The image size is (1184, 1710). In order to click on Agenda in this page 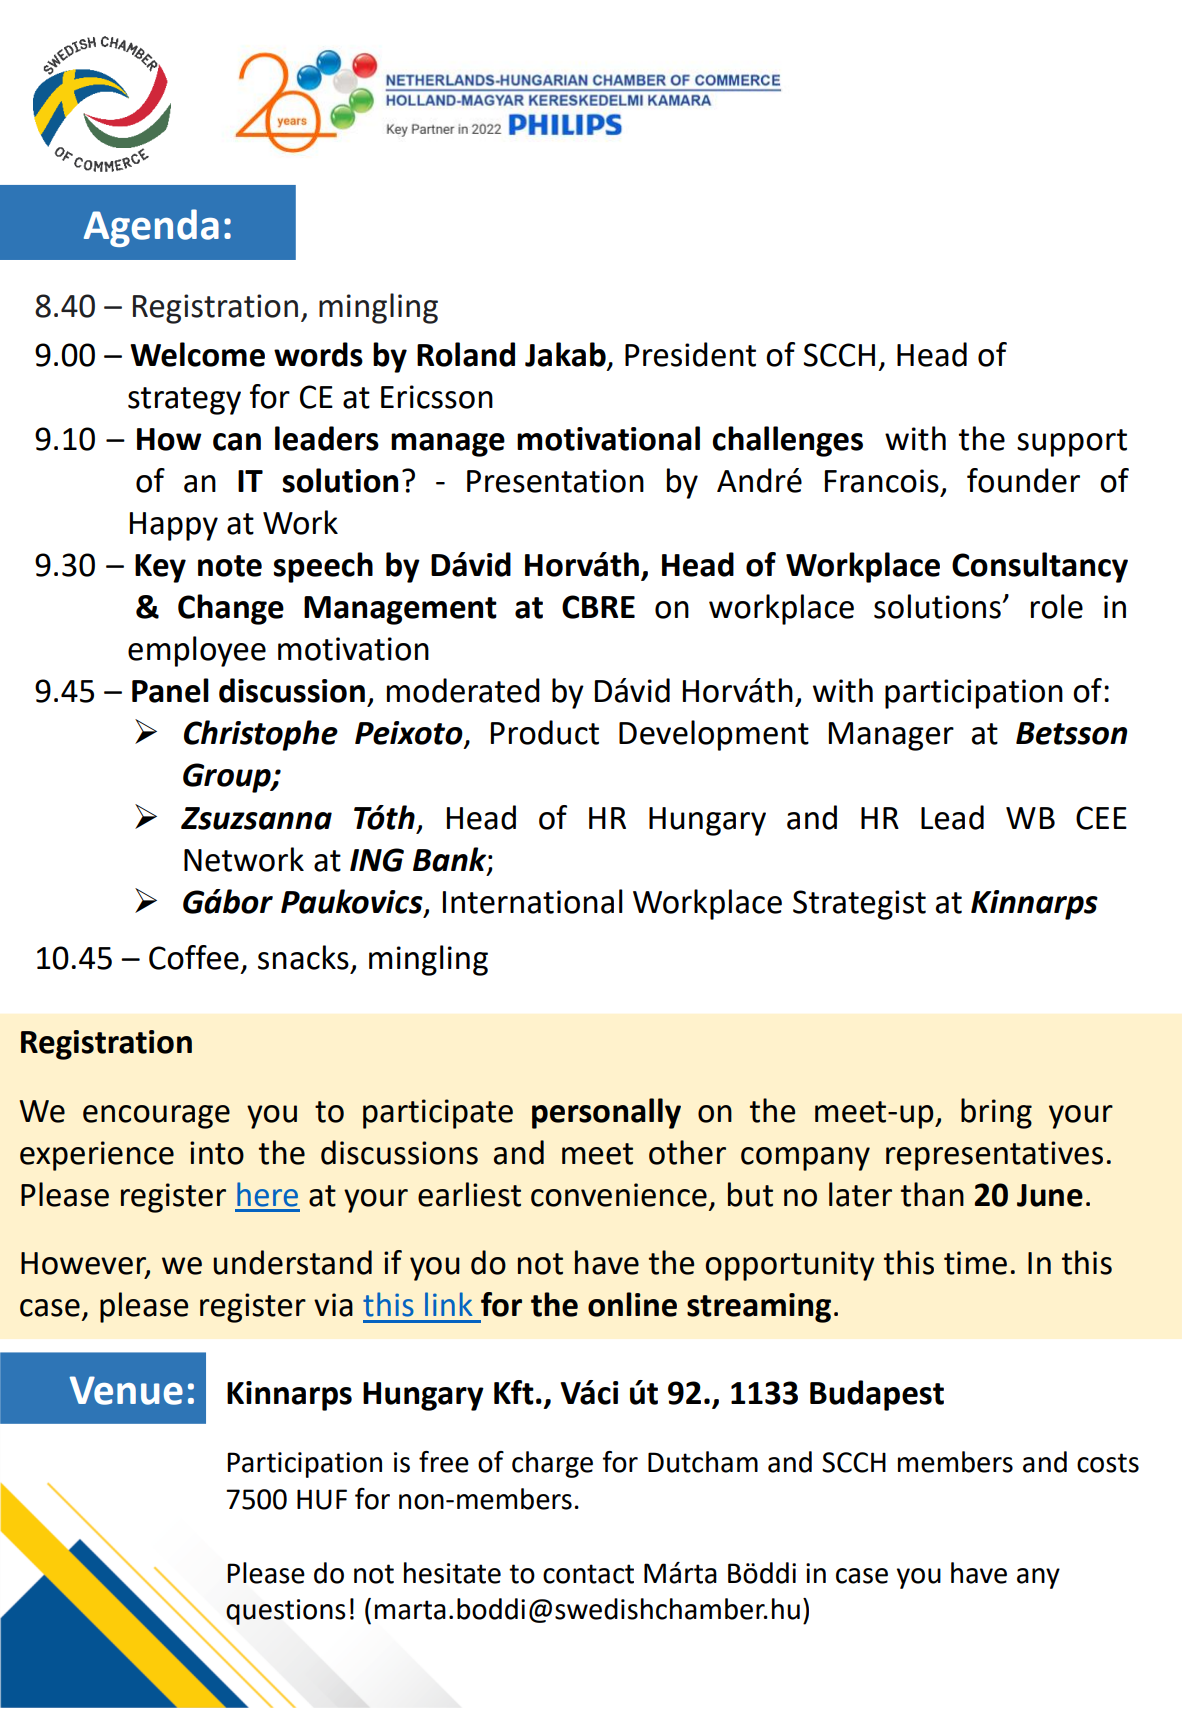, I will do `click(151, 228)`.
